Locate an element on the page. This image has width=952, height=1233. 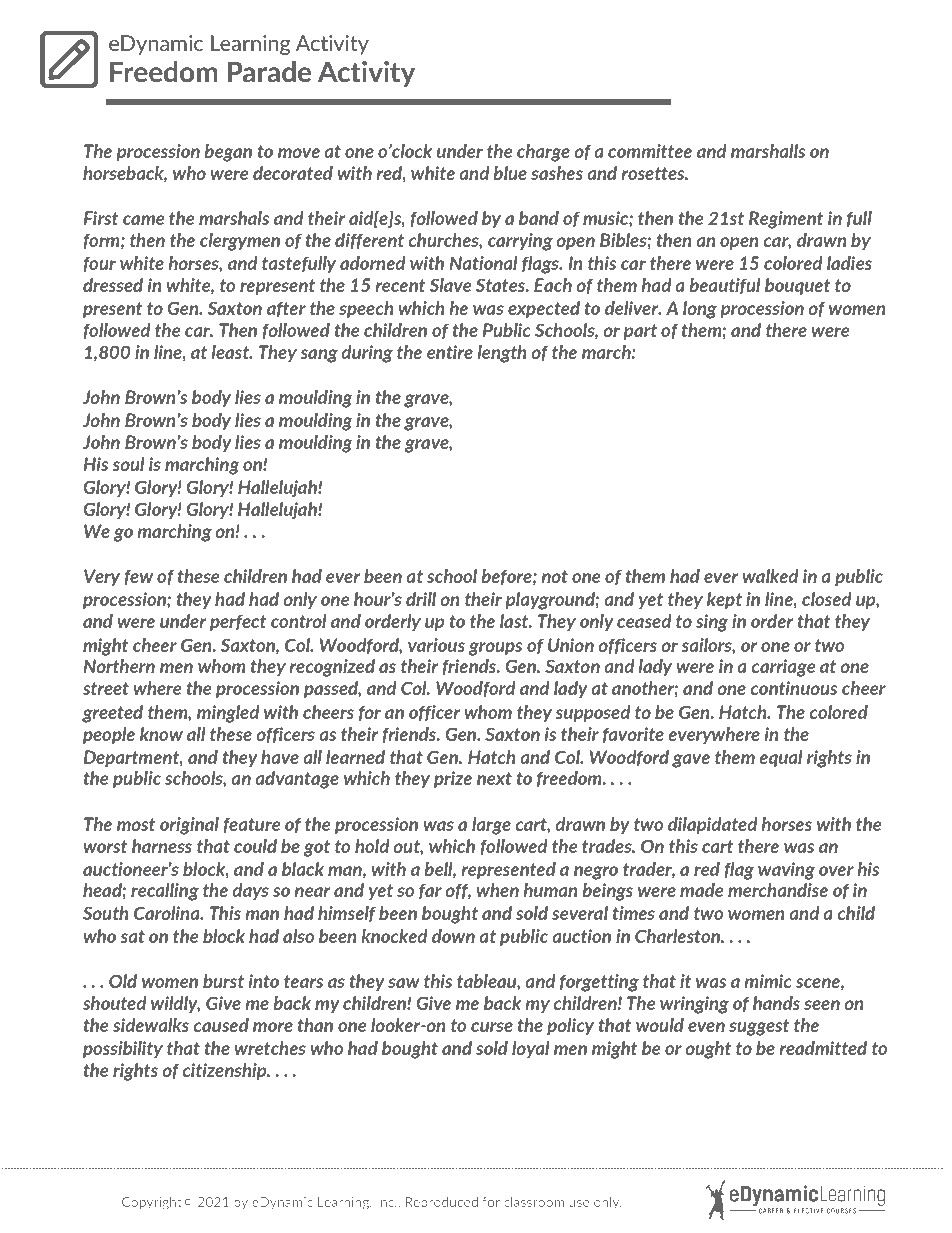
marshalls is located at coordinates (768, 151).
